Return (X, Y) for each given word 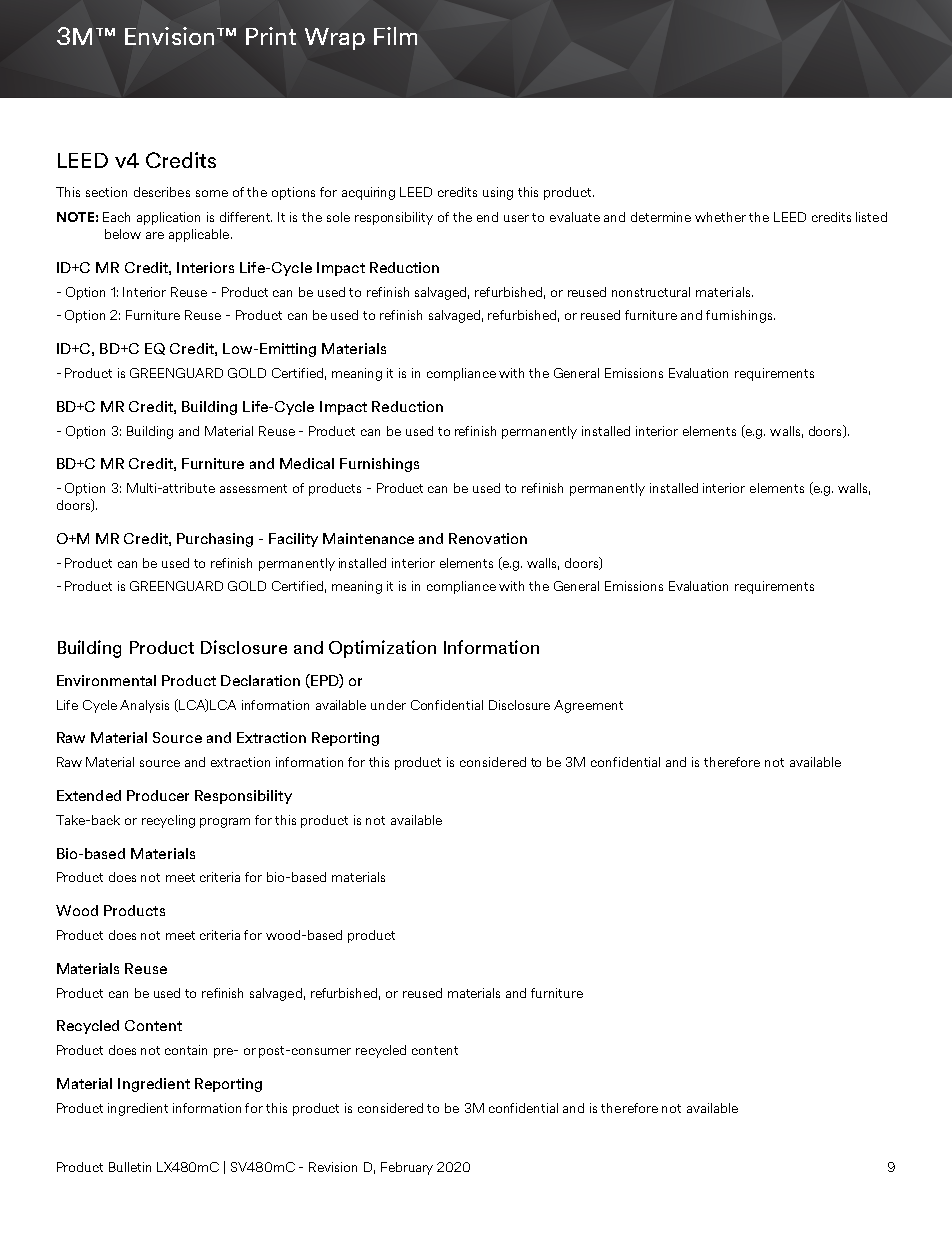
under (388, 705)
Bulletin (130, 1167)
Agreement (588, 706)
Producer (158, 795)
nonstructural (651, 292)
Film (395, 36)
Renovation (488, 538)
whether (720, 217)
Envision (169, 36)
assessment (253, 488)
